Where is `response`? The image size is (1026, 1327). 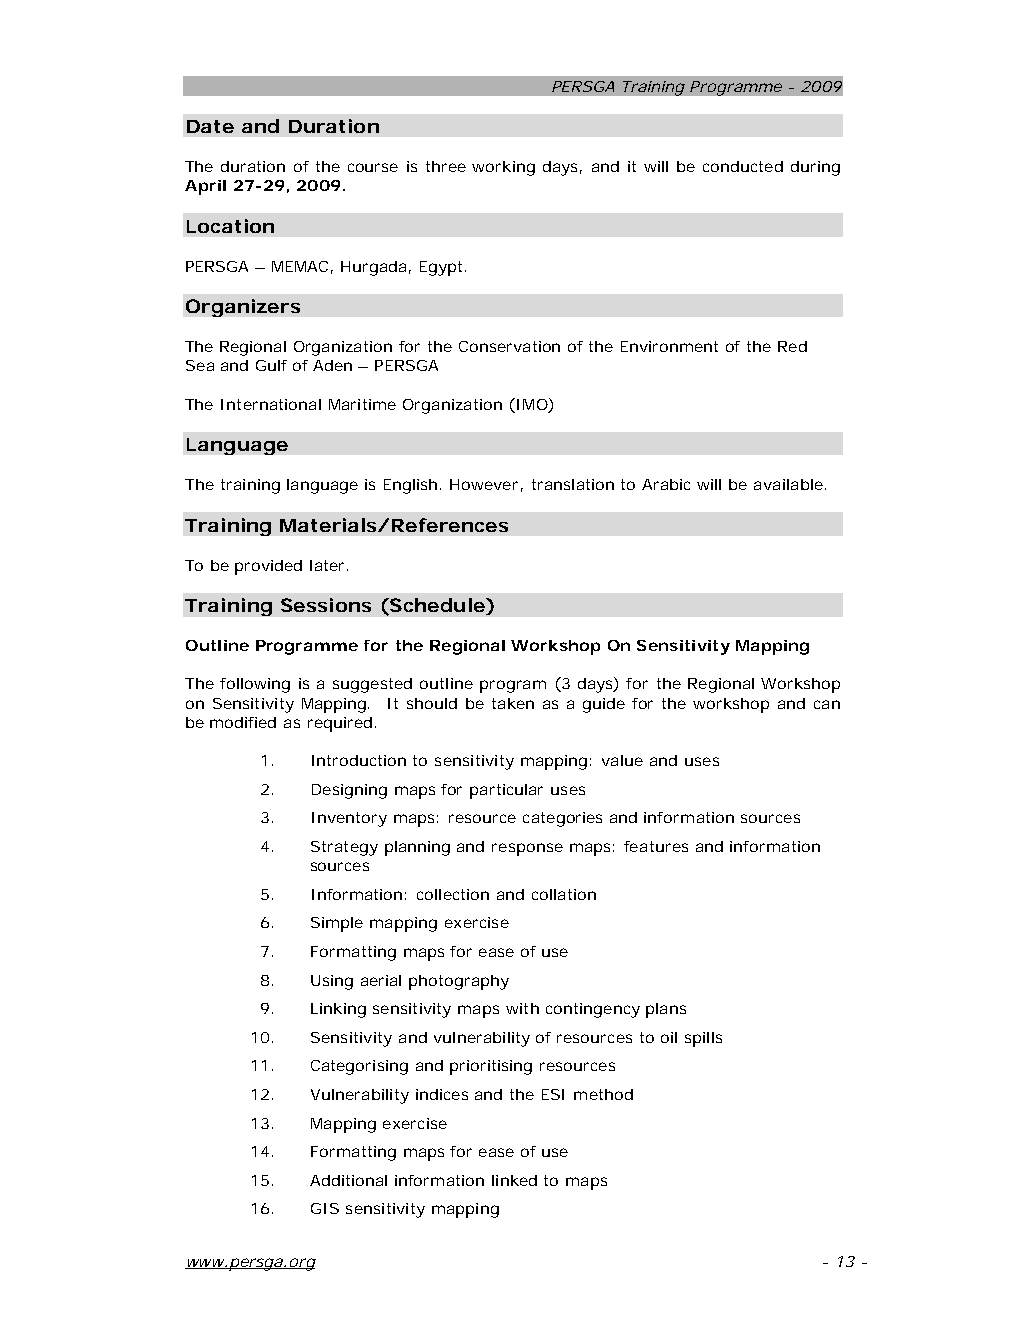
response is located at coordinates (527, 849).
